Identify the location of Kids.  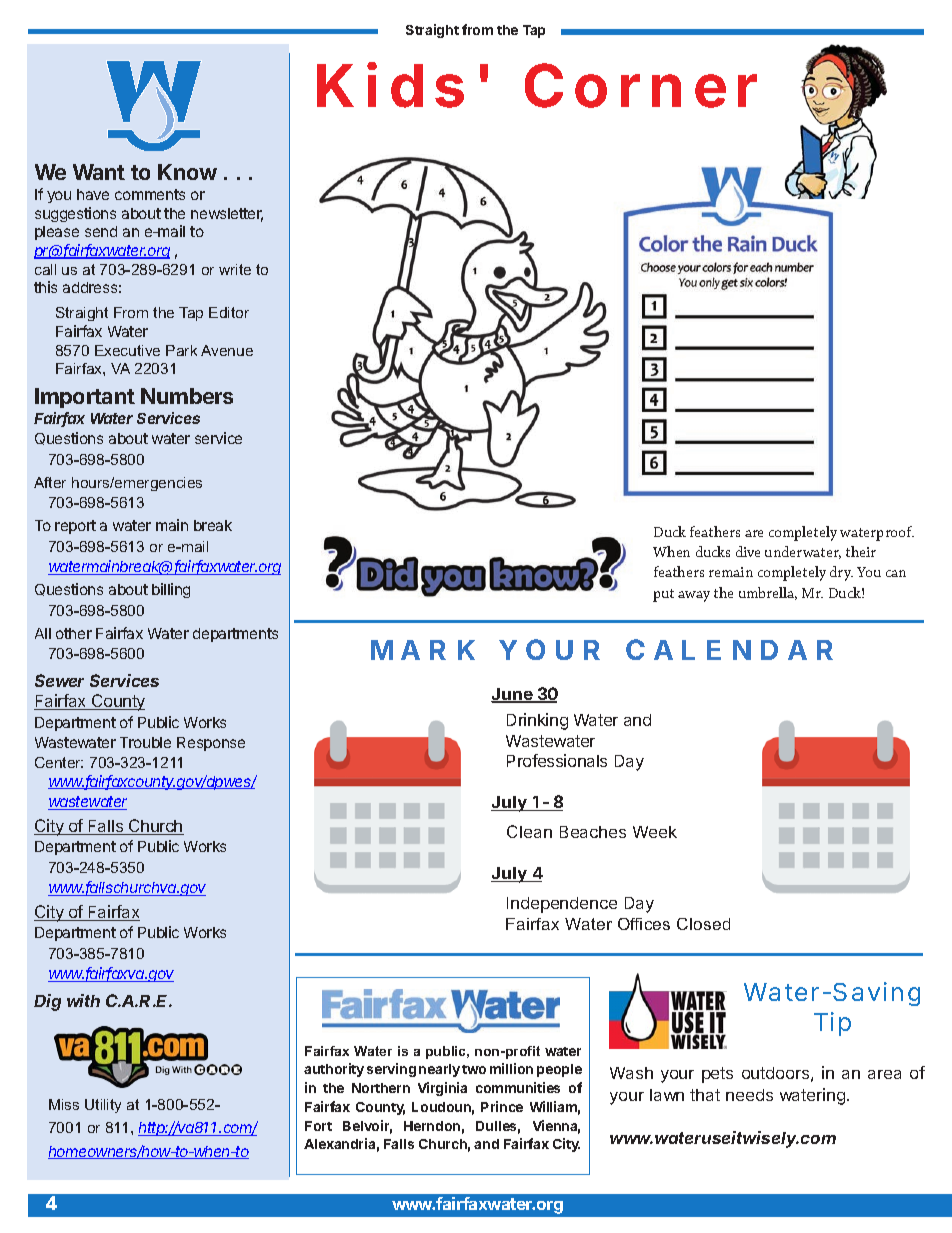
(390, 85).
